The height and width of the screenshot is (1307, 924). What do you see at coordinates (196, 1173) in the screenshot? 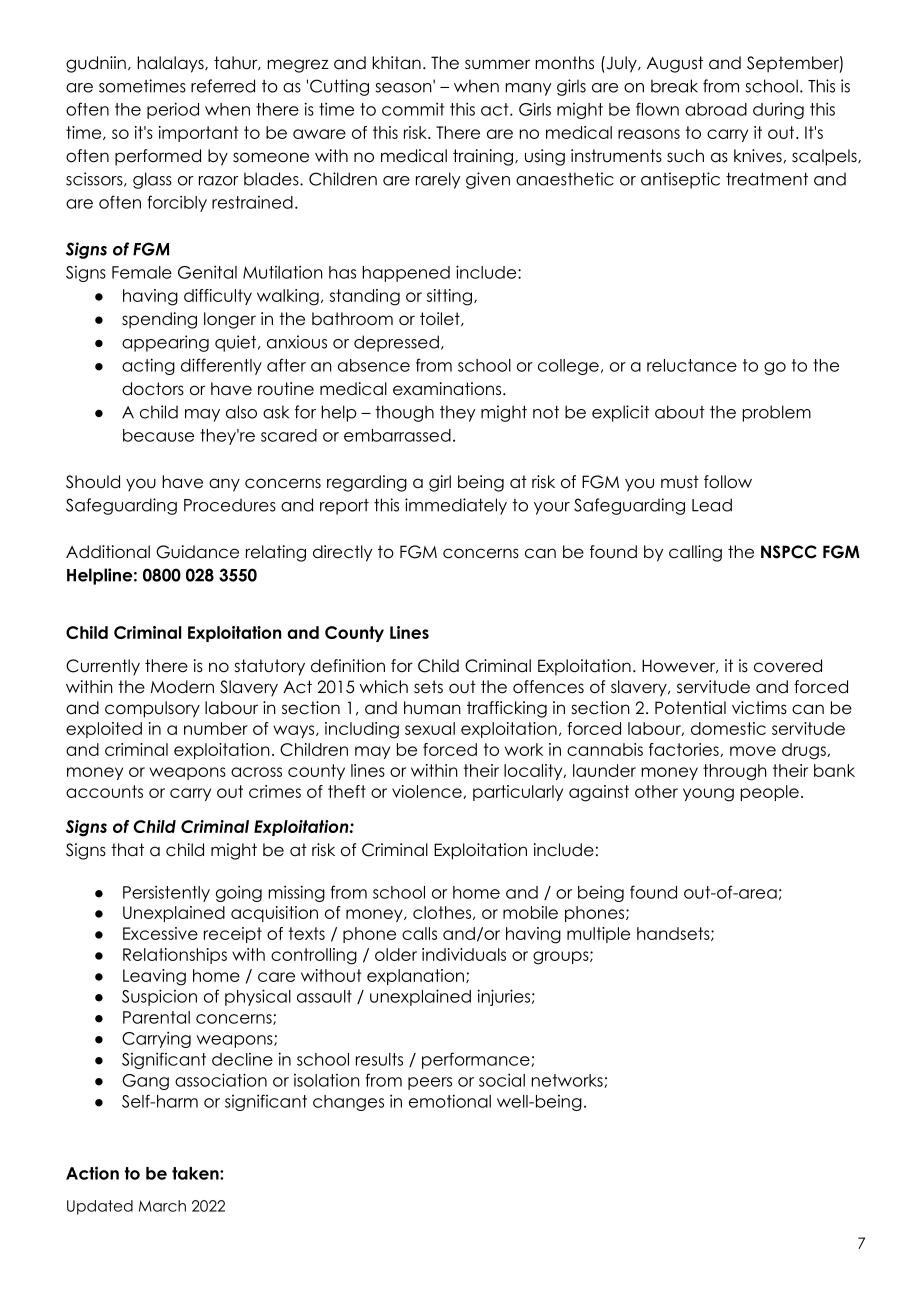
I see `taken` at bounding box center [196, 1173].
